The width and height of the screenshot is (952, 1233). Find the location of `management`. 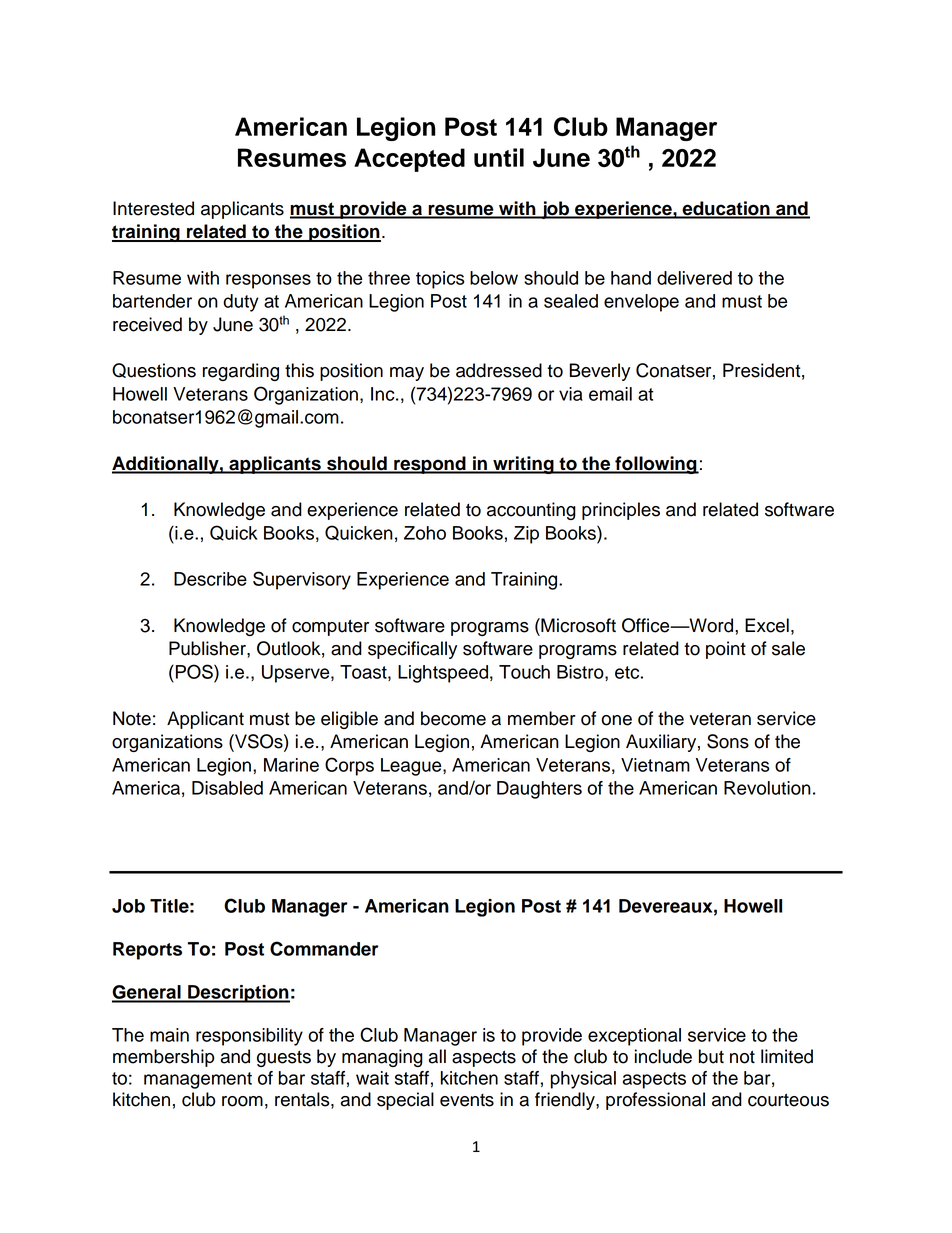

management is located at coordinates (198, 1080).
